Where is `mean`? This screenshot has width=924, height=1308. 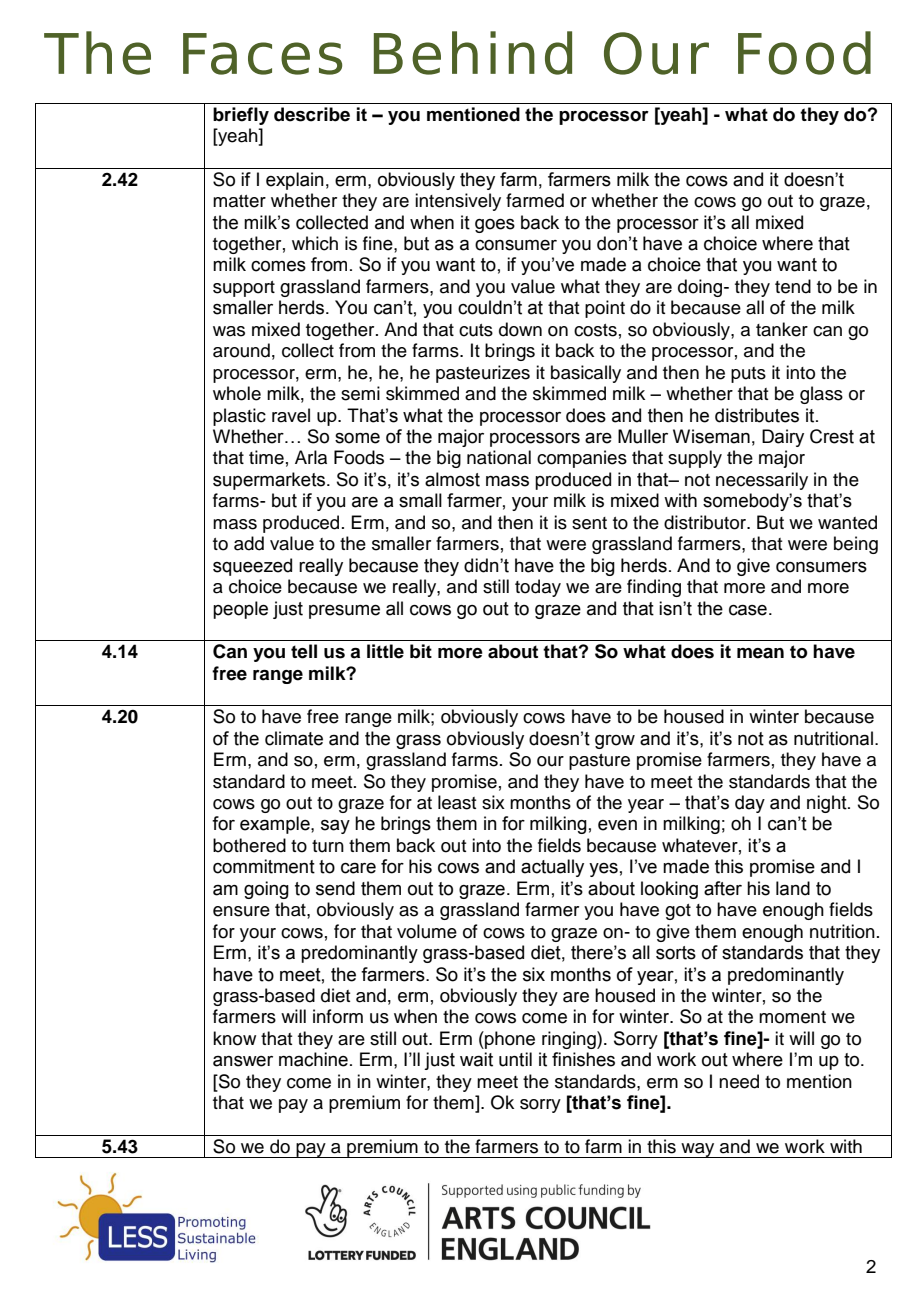 mean is located at coordinates (760, 653).
